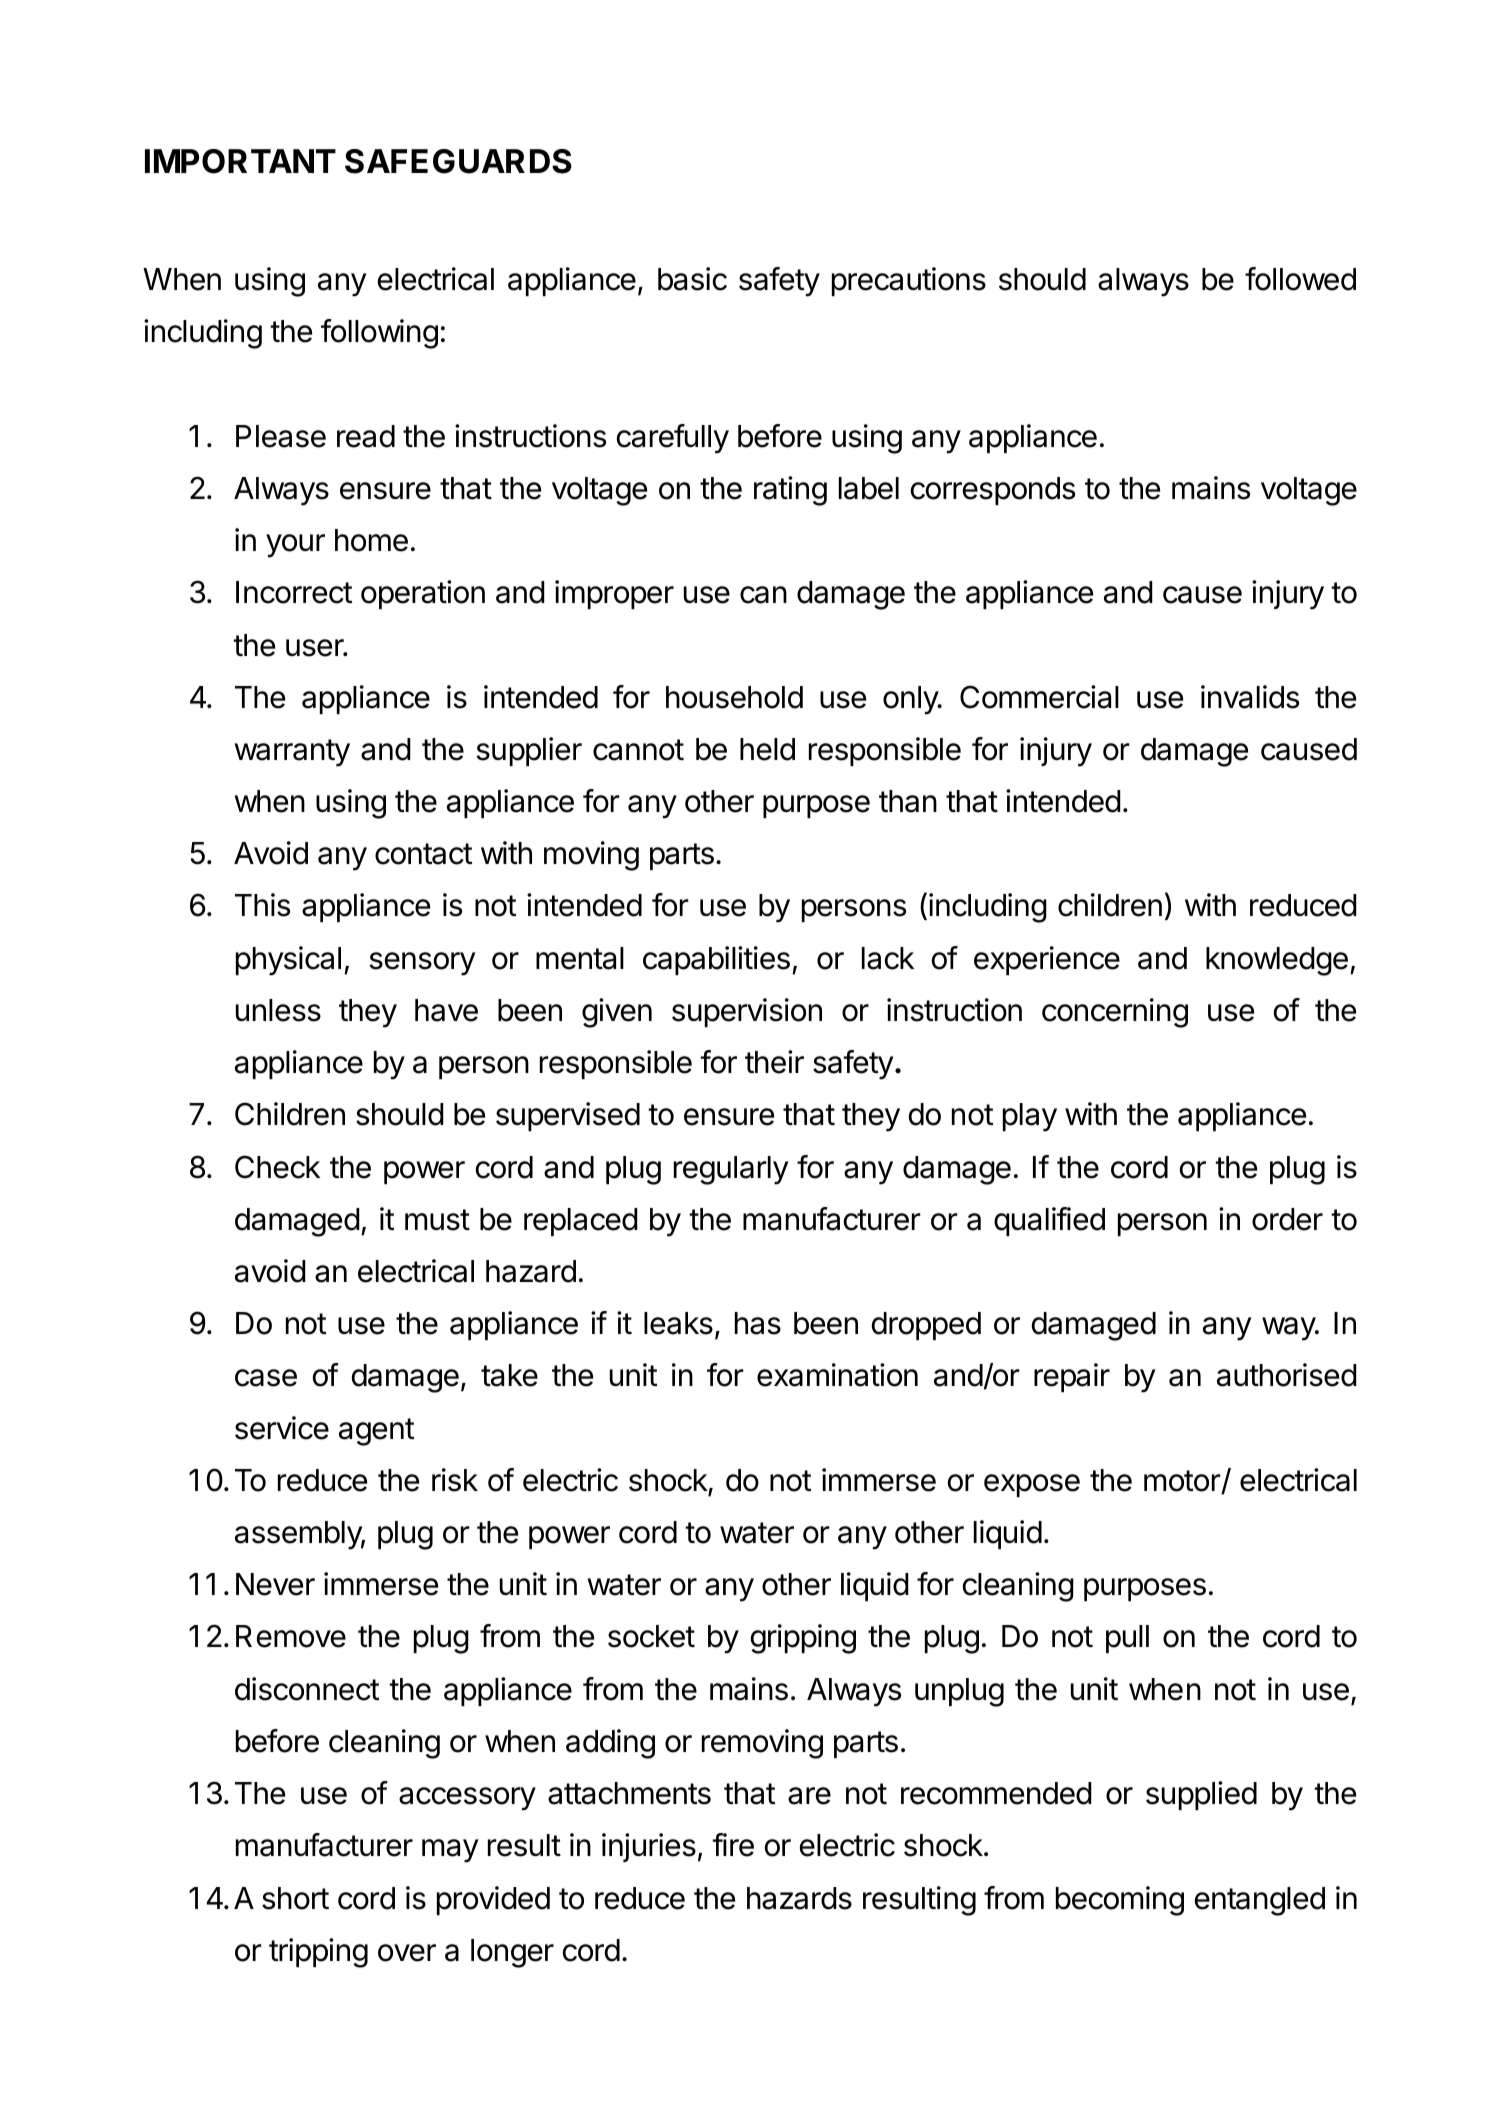 This screenshot has height=2123, width=1501. Describe the element at coordinates (376, 1432) in the screenshot. I see `agent` at that location.
